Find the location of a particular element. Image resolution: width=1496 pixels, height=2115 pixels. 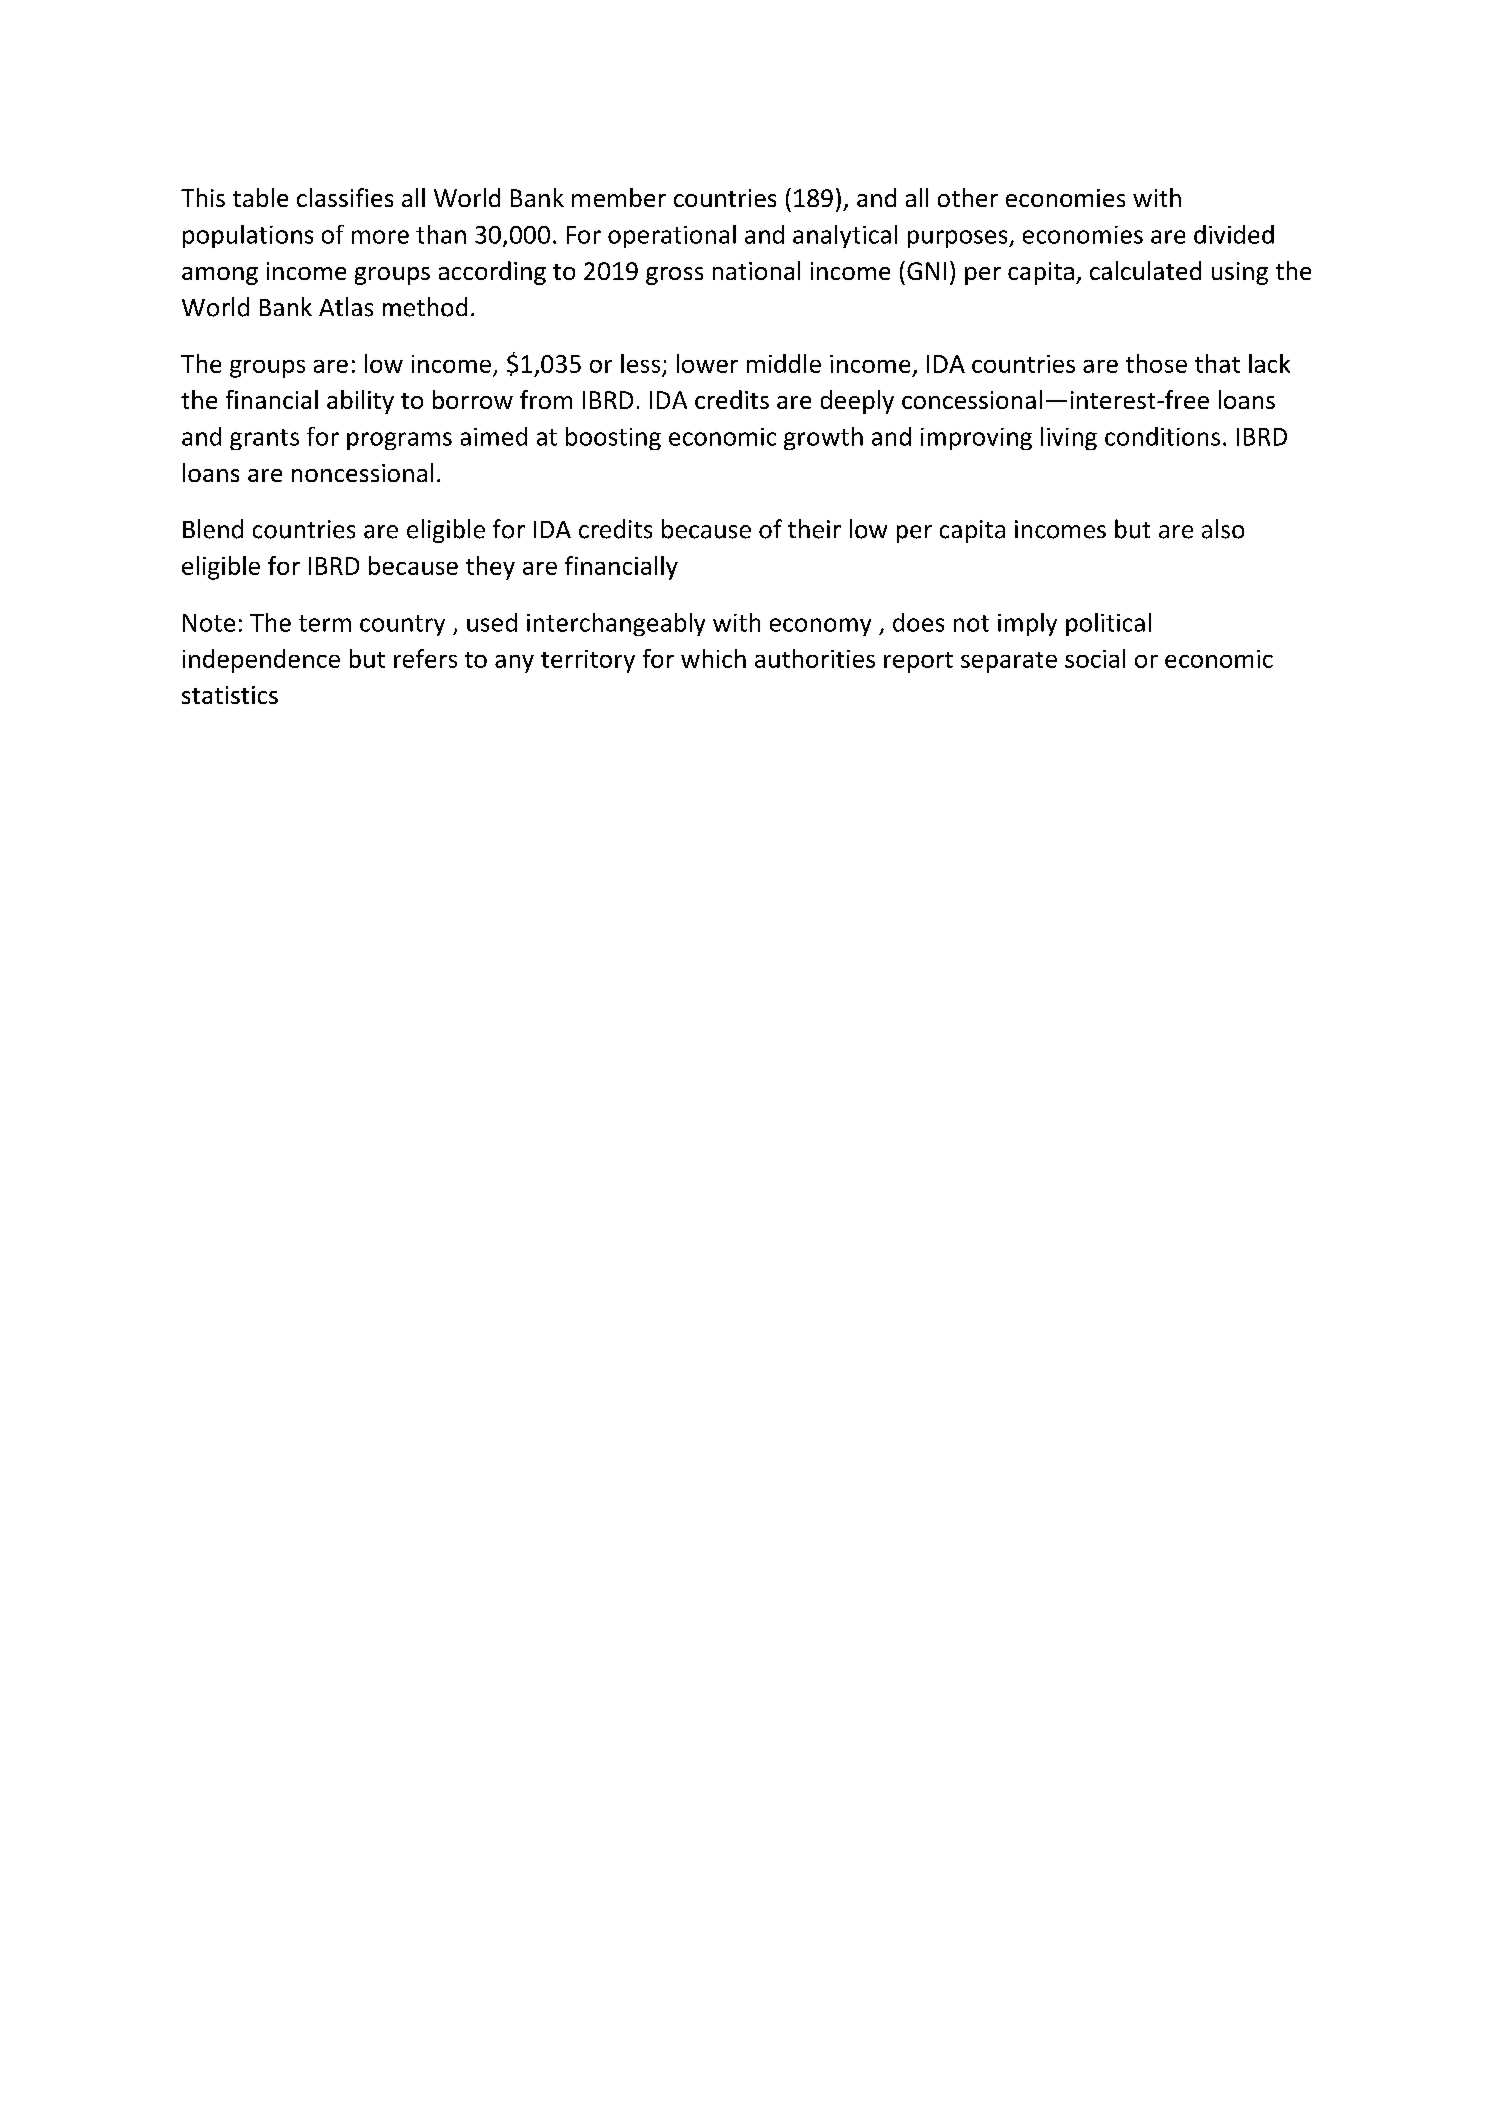

classifies is located at coordinates (345, 197).
